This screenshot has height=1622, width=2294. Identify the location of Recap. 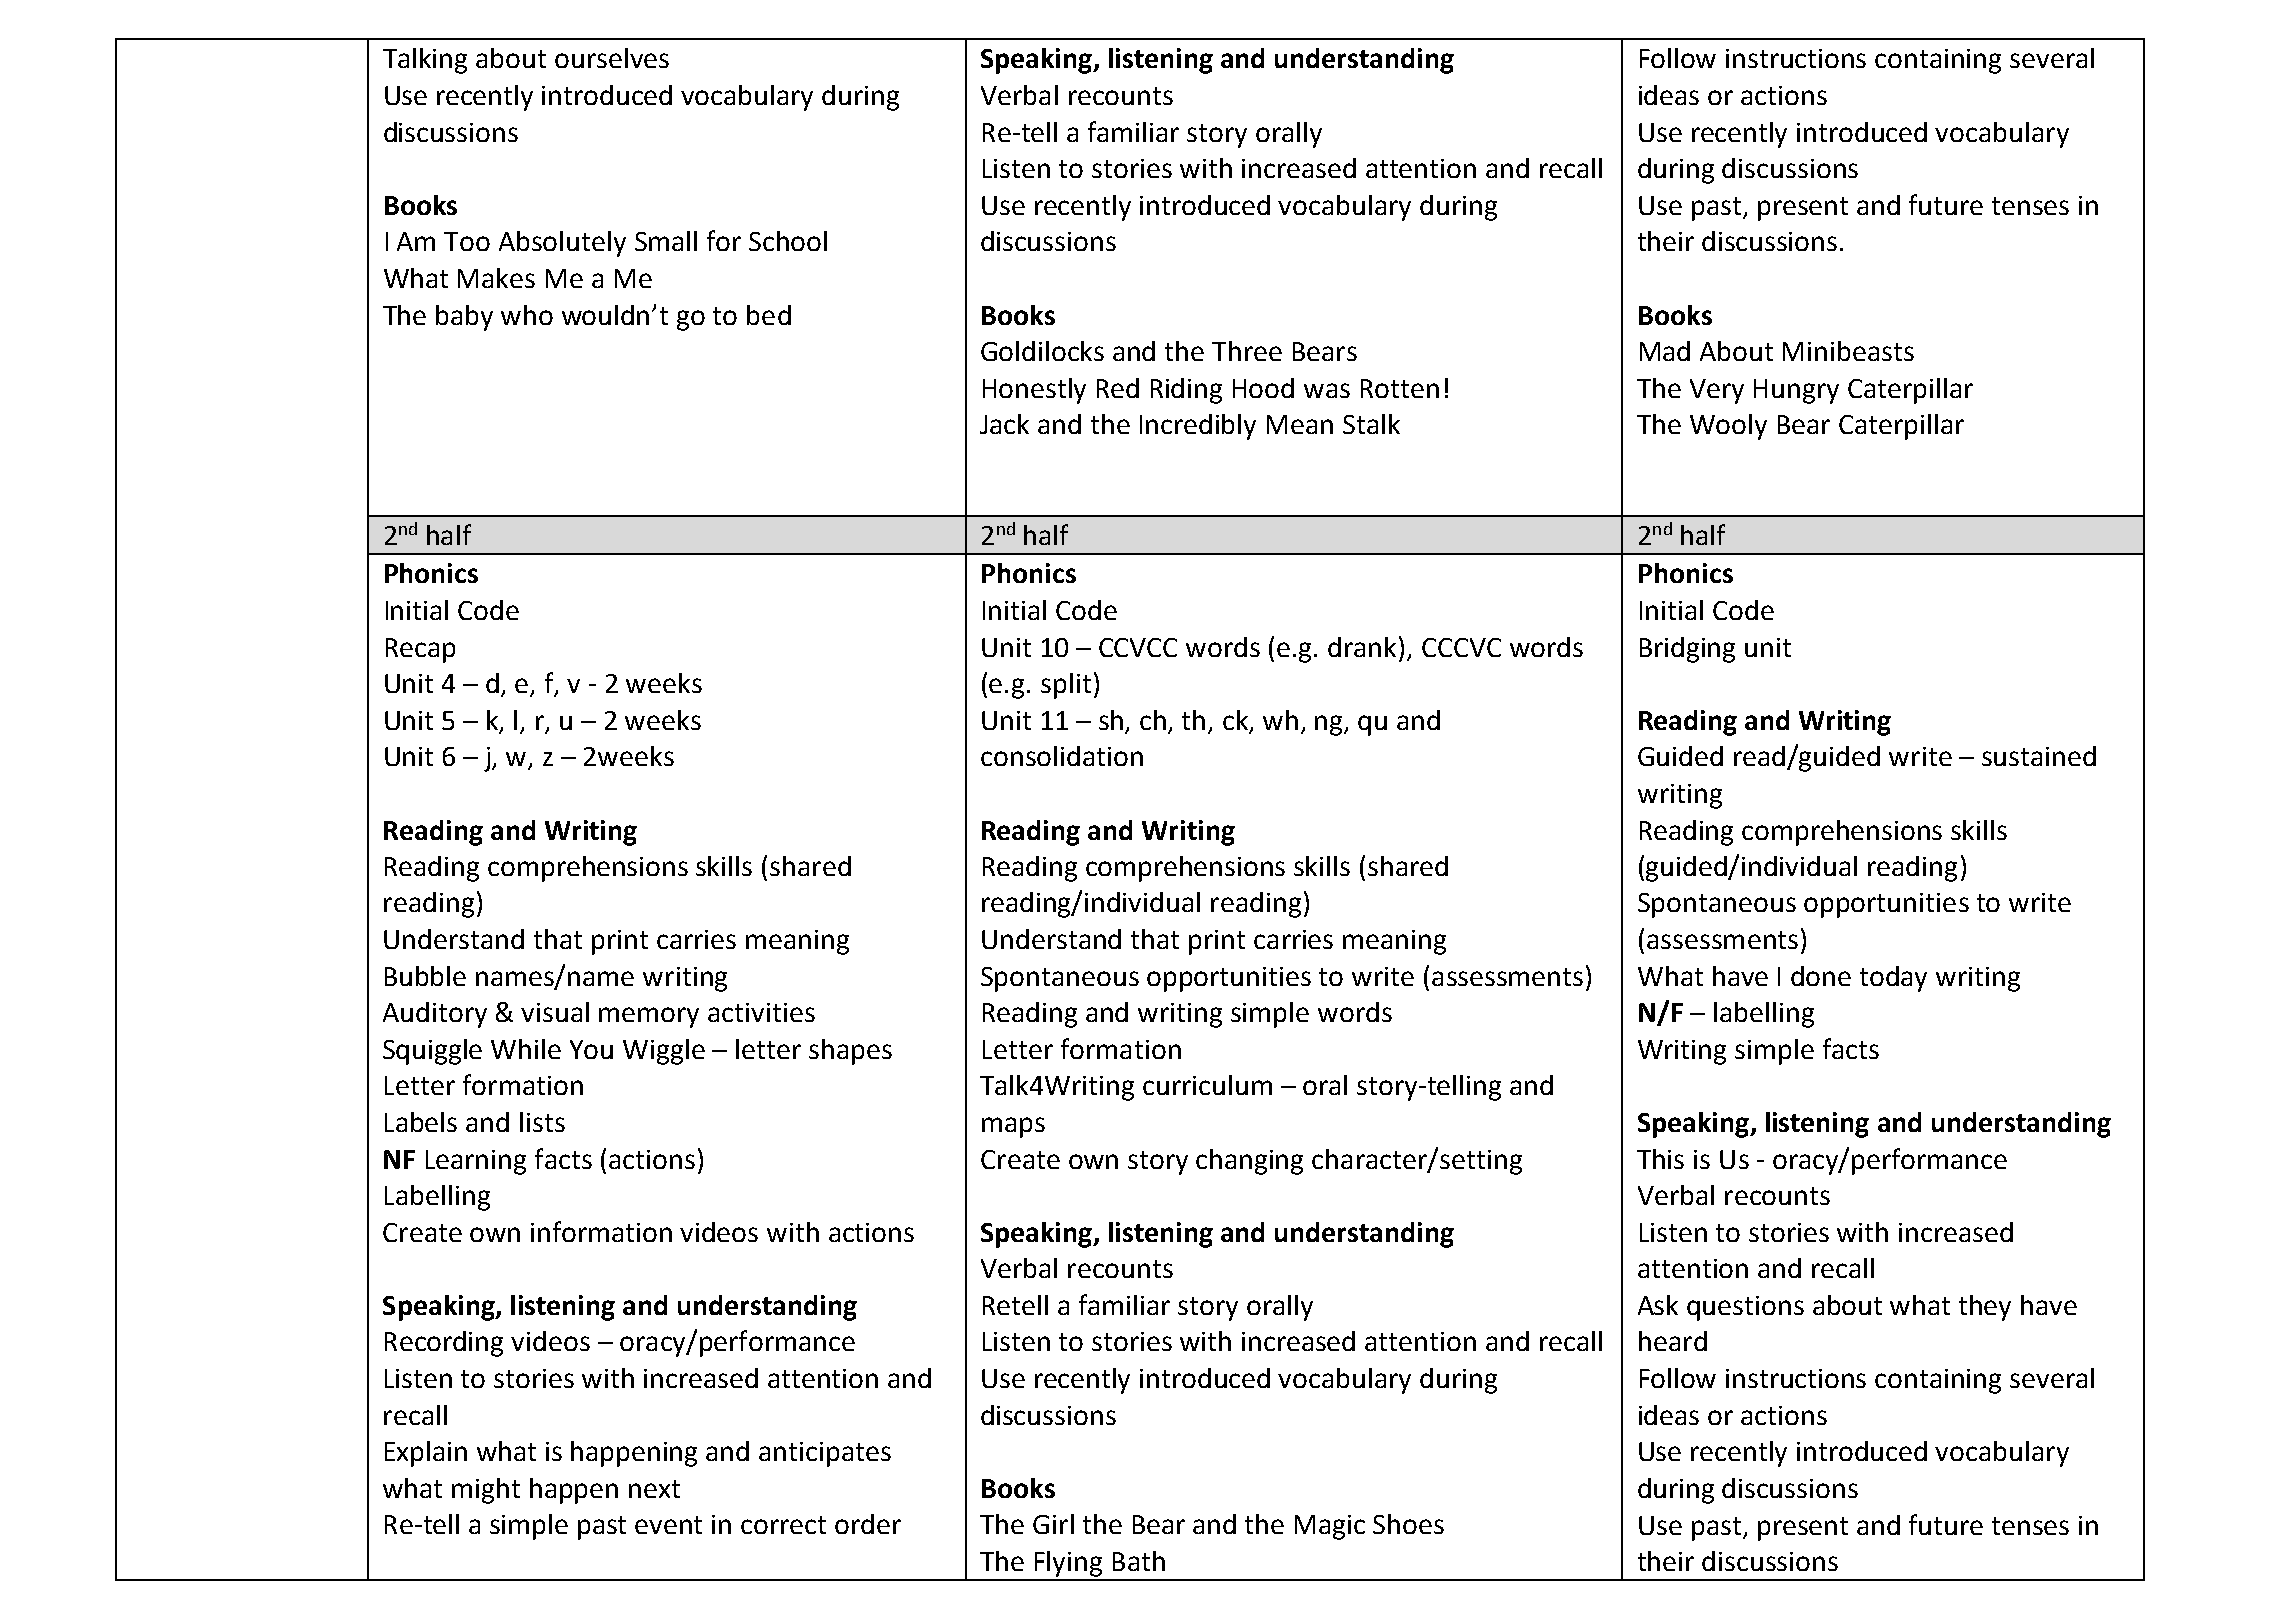
(420, 650).
